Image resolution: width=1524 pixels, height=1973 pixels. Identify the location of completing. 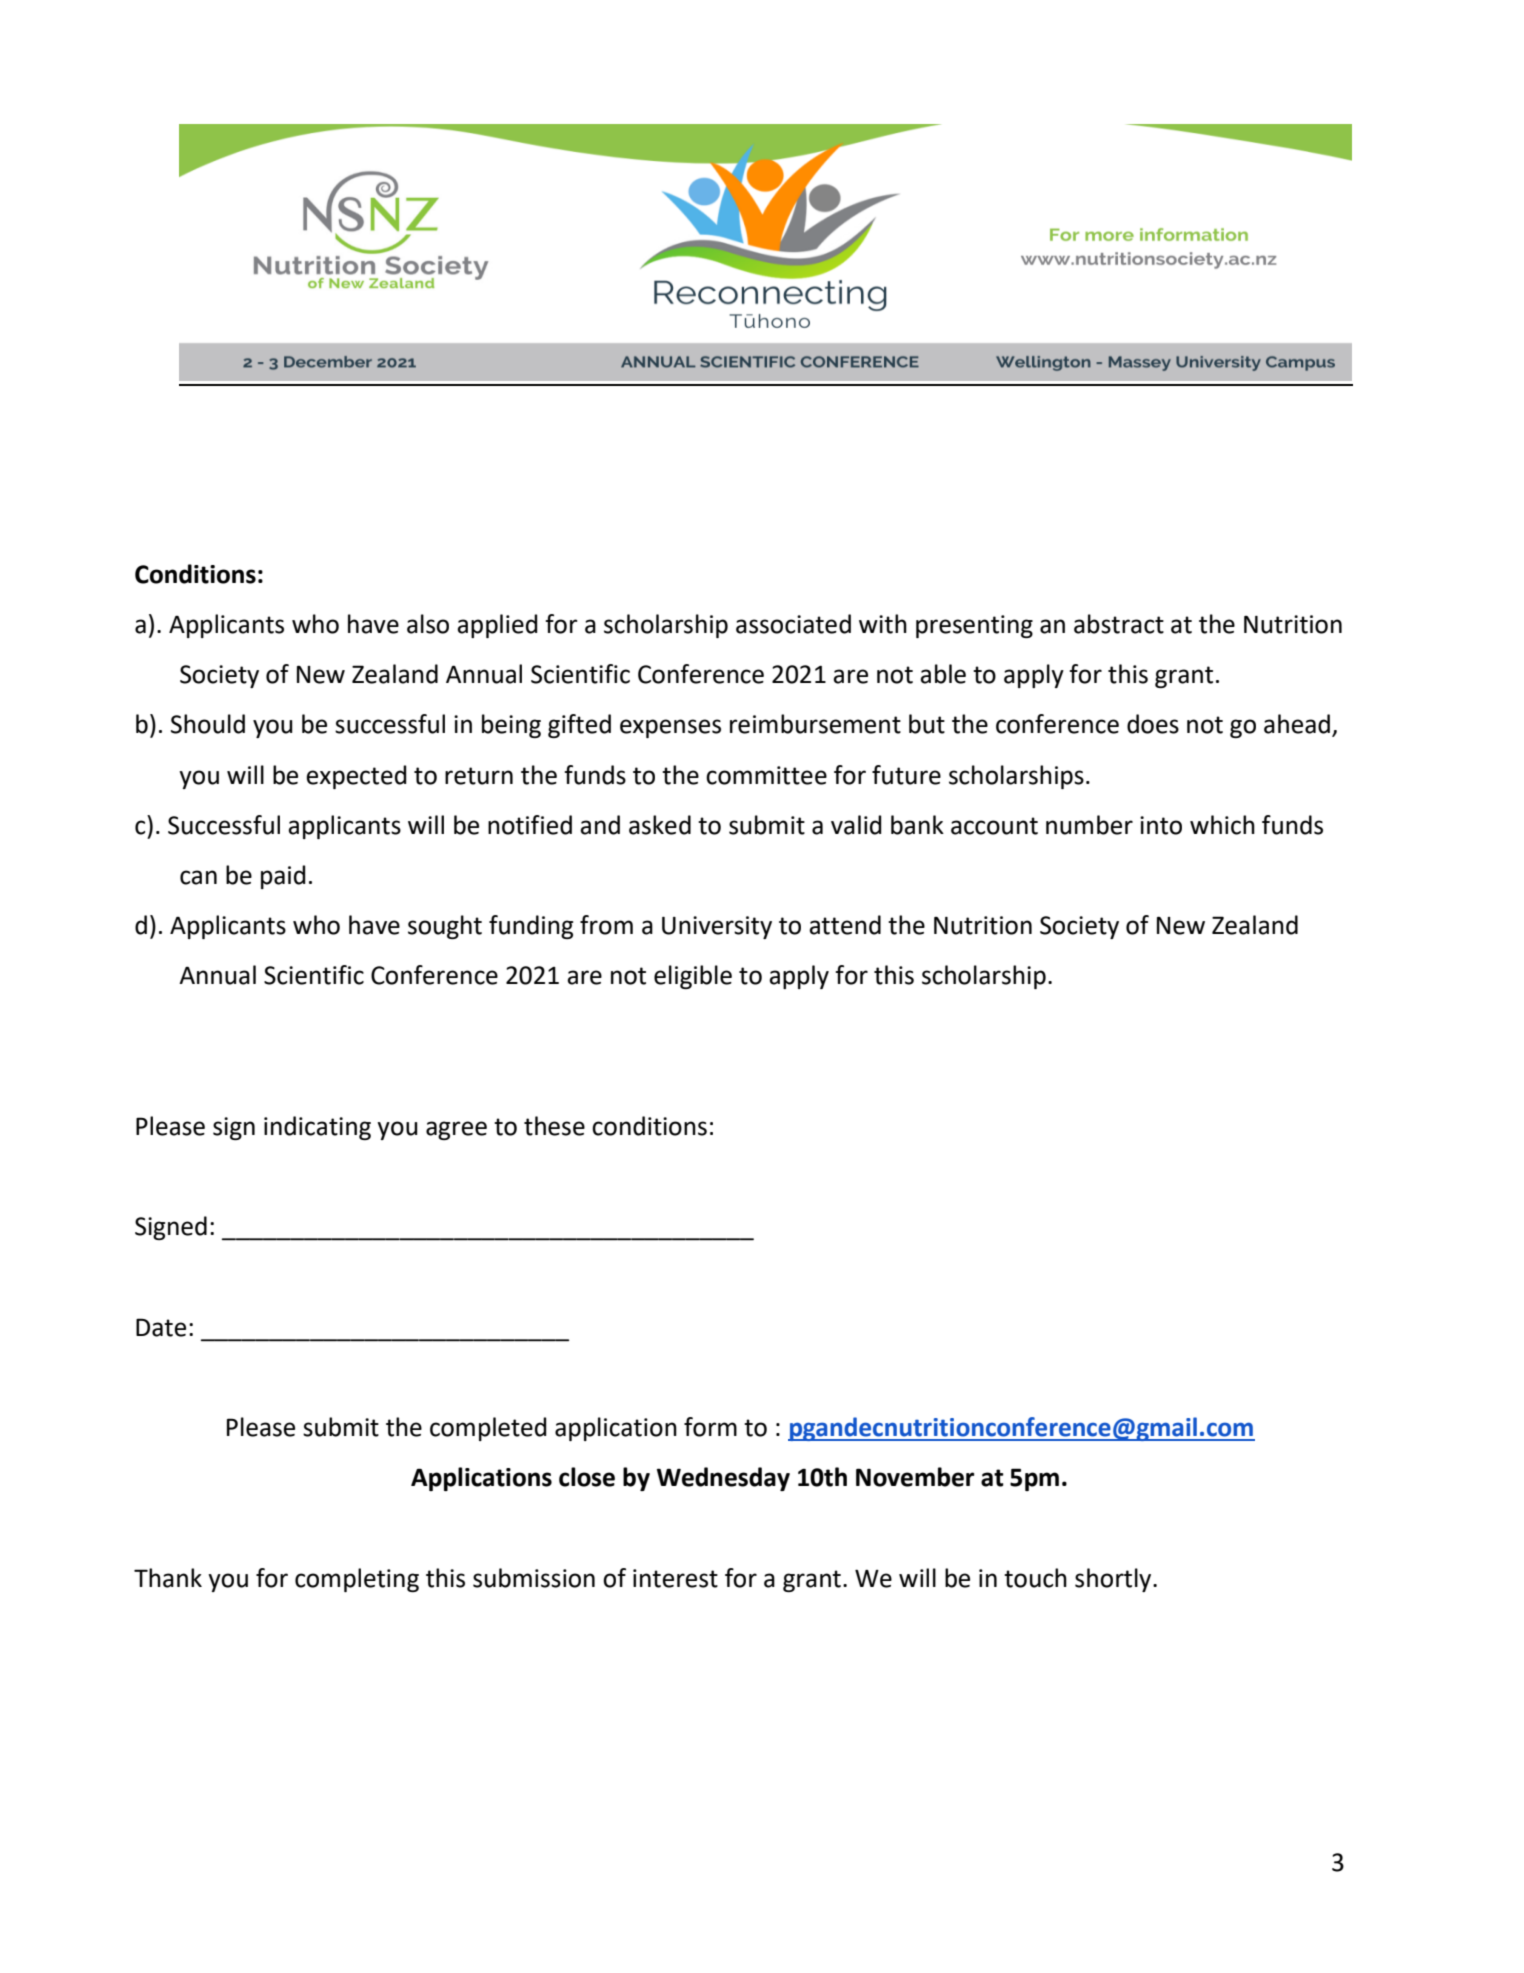
(357, 1580).
